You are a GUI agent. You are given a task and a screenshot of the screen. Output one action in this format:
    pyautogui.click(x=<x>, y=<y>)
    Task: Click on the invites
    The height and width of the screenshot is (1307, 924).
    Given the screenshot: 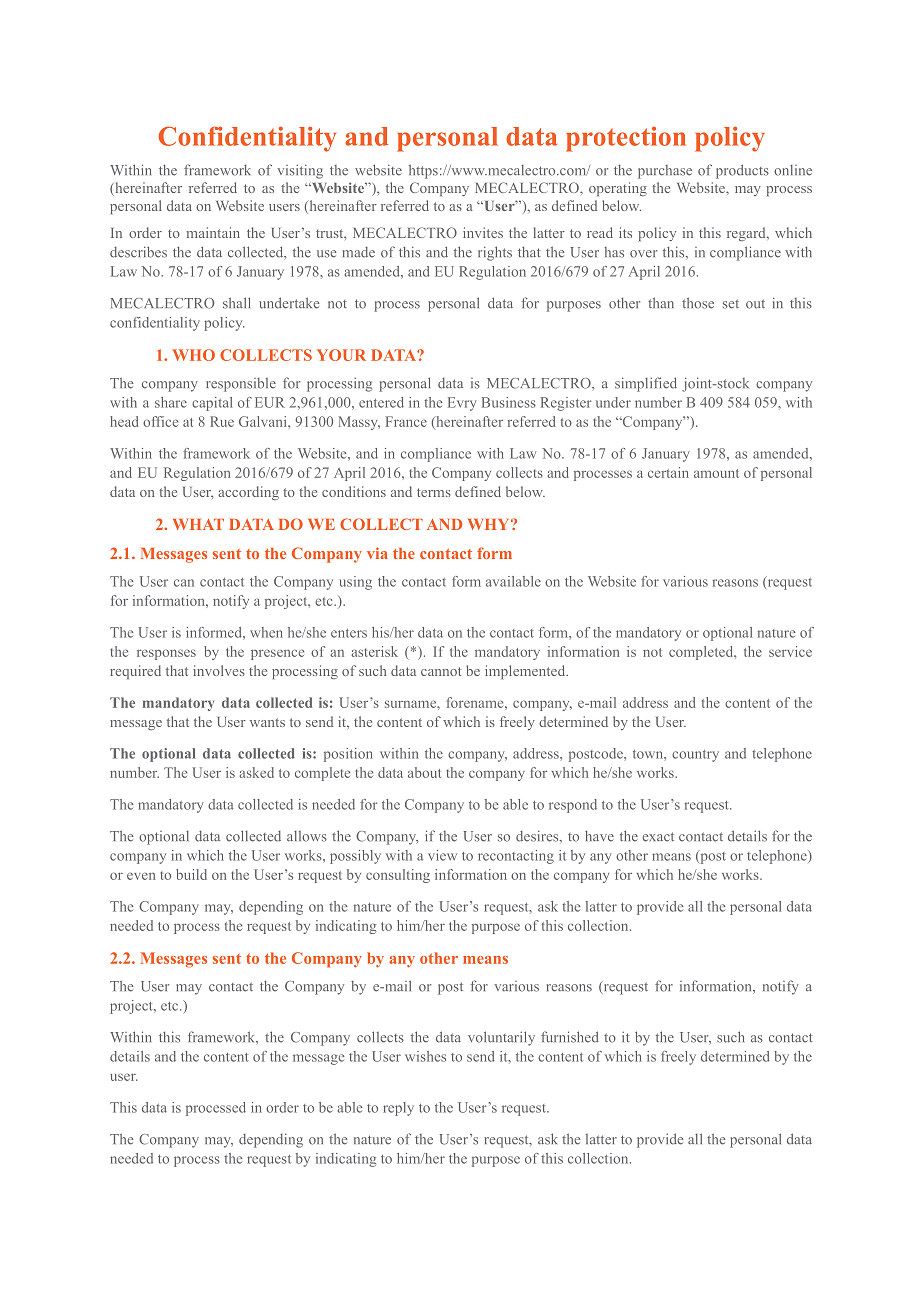 What is the action you would take?
    pyautogui.click(x=483, y=232)
